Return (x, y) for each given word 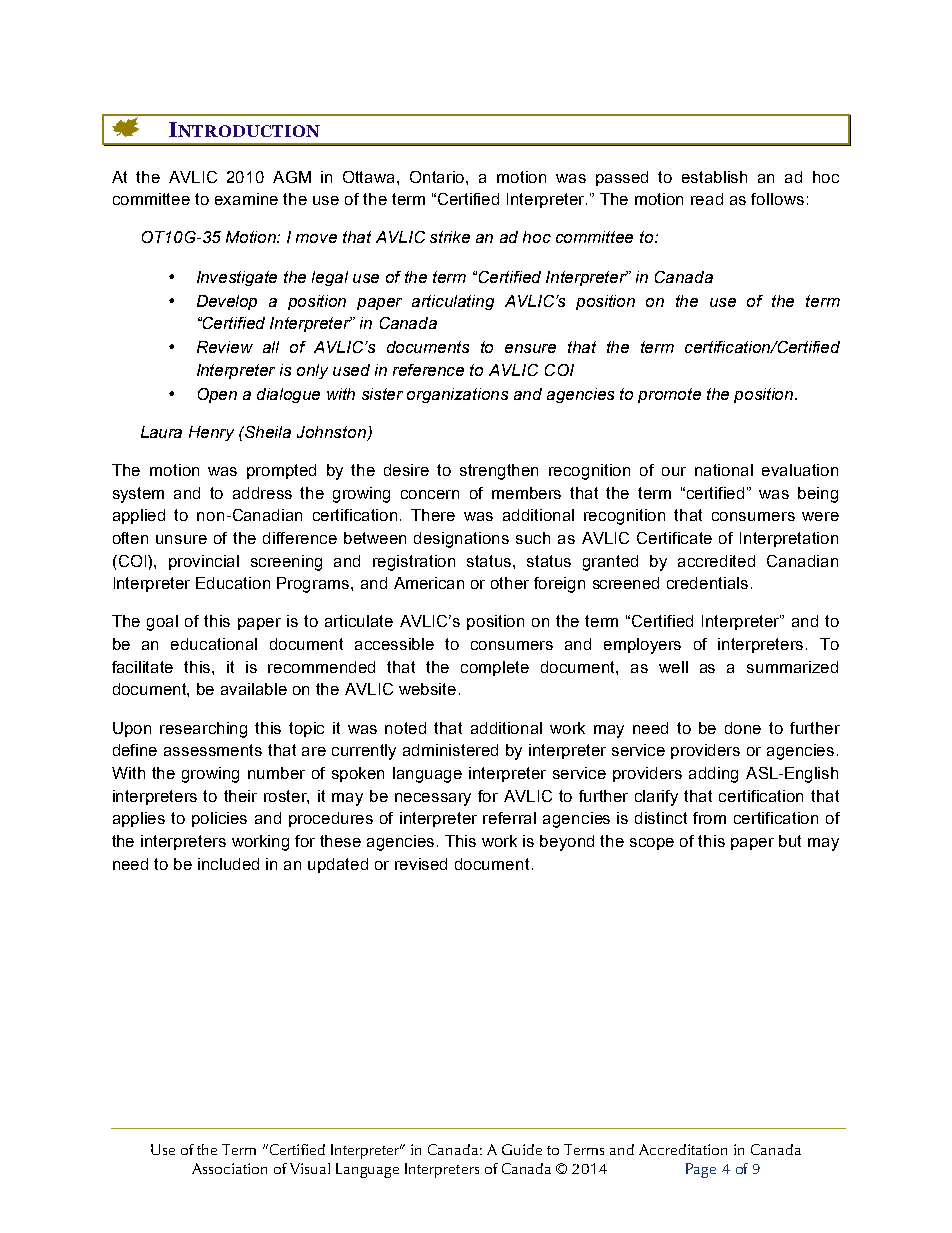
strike (450, 237)
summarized (792, 667)
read (707, 199)
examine (246, 199)
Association (229, 1168)
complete (495, 668)
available (254, 689)
